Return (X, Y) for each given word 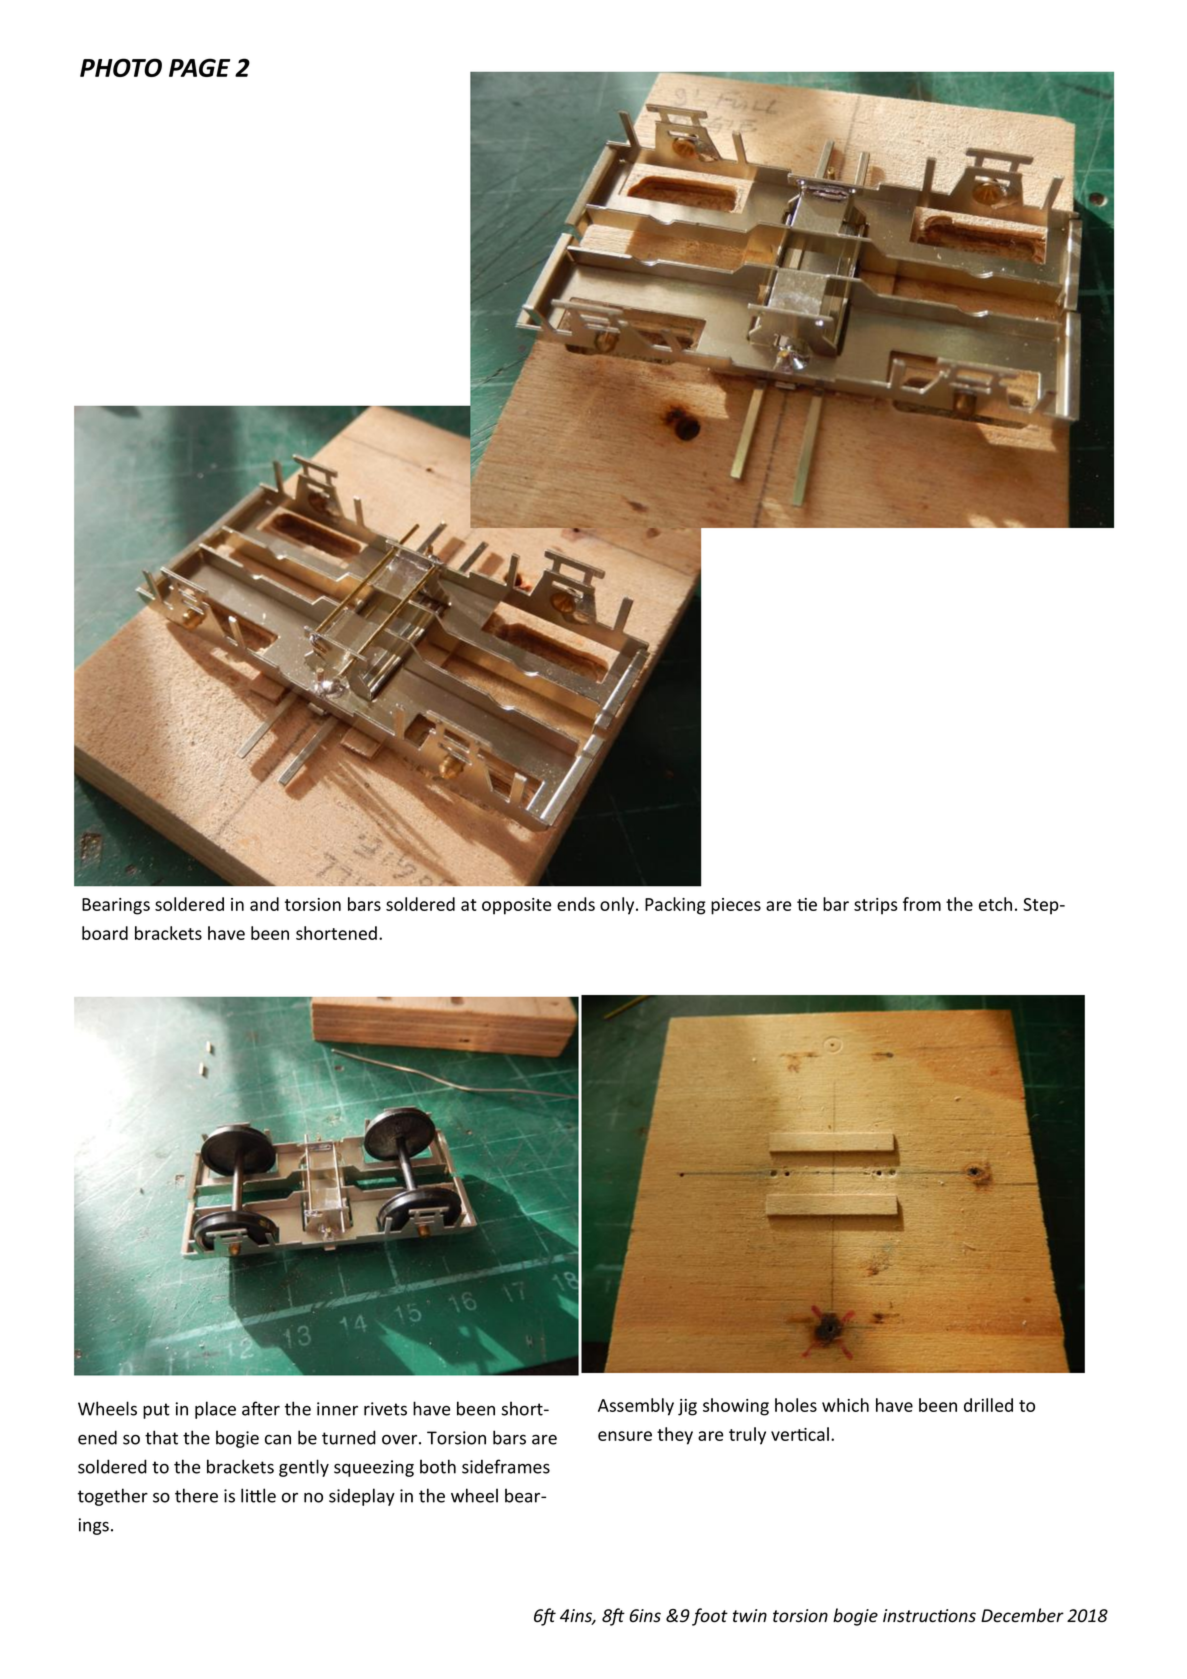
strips (875, 906)
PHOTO (121, 67)
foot (710, 1617)
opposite (517, 906)
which (845, 1405)
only (618, 906)
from (922, 904)
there (196, 1495)
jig (687, 1407)
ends (576, 904)
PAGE (199, 67)
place (215, 1410)
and (264, 904)
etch (995, 904)
